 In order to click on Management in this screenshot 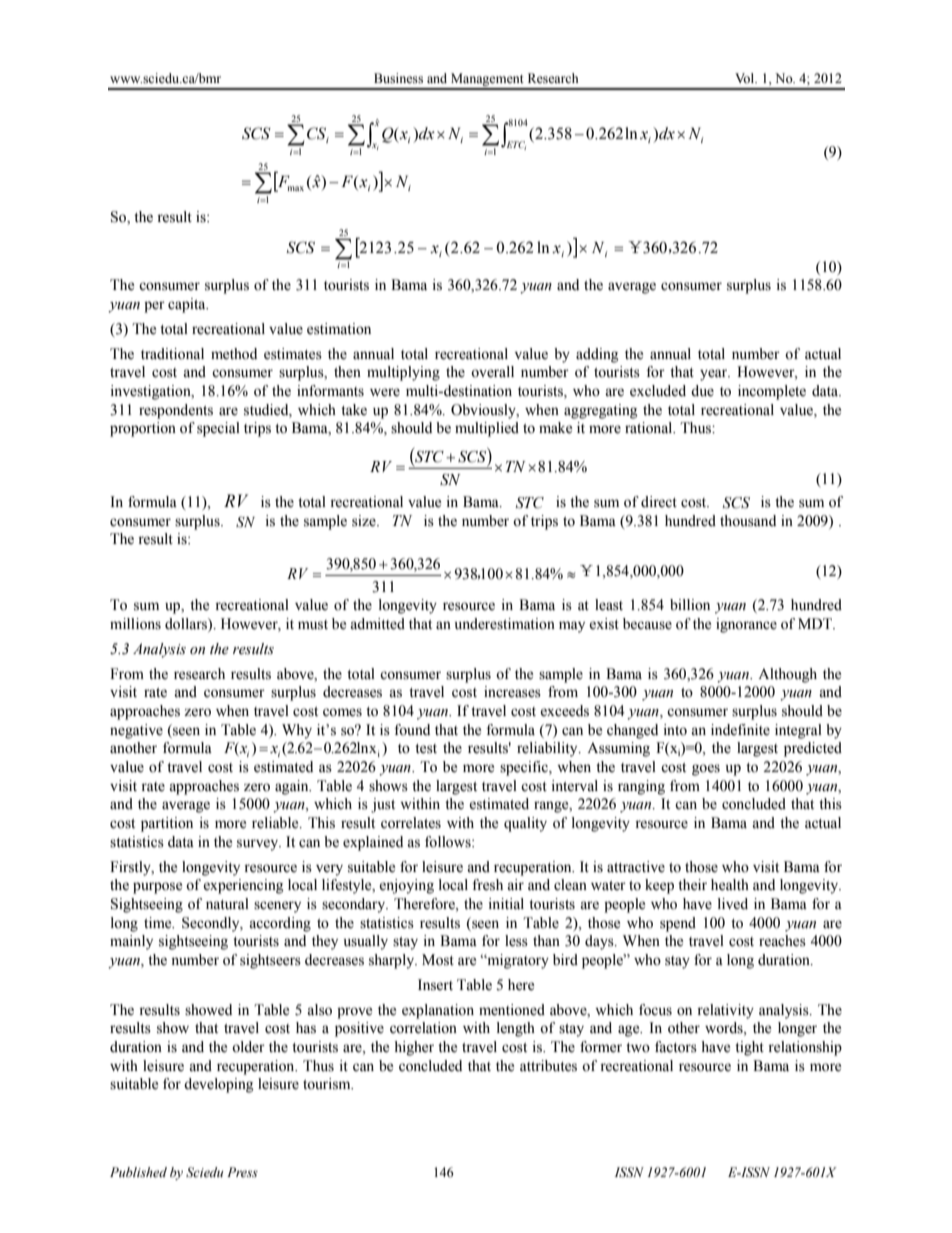, I will do `click(487, 81)`.
